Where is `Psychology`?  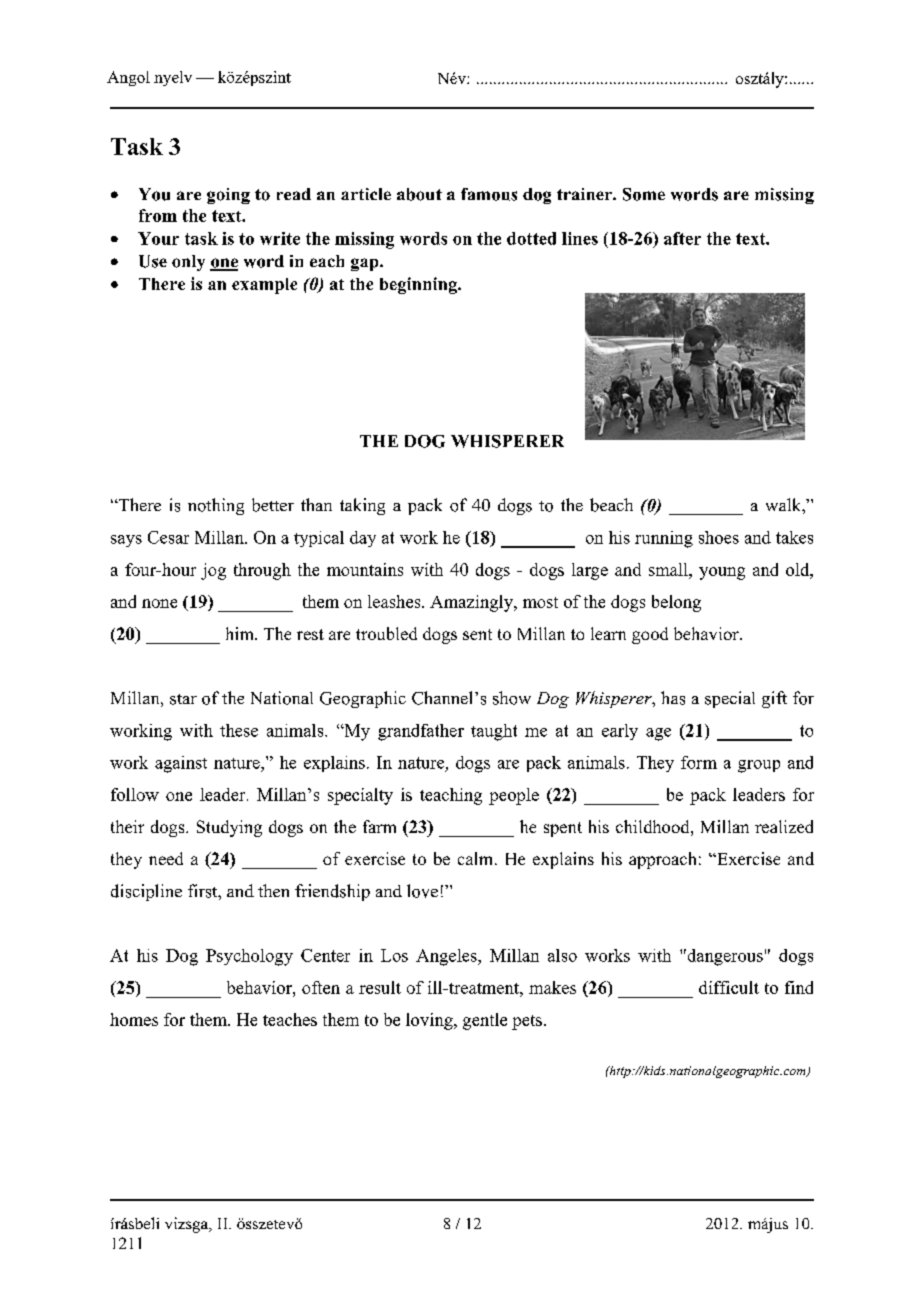 Psychology is located at coordinates (249, 957).
